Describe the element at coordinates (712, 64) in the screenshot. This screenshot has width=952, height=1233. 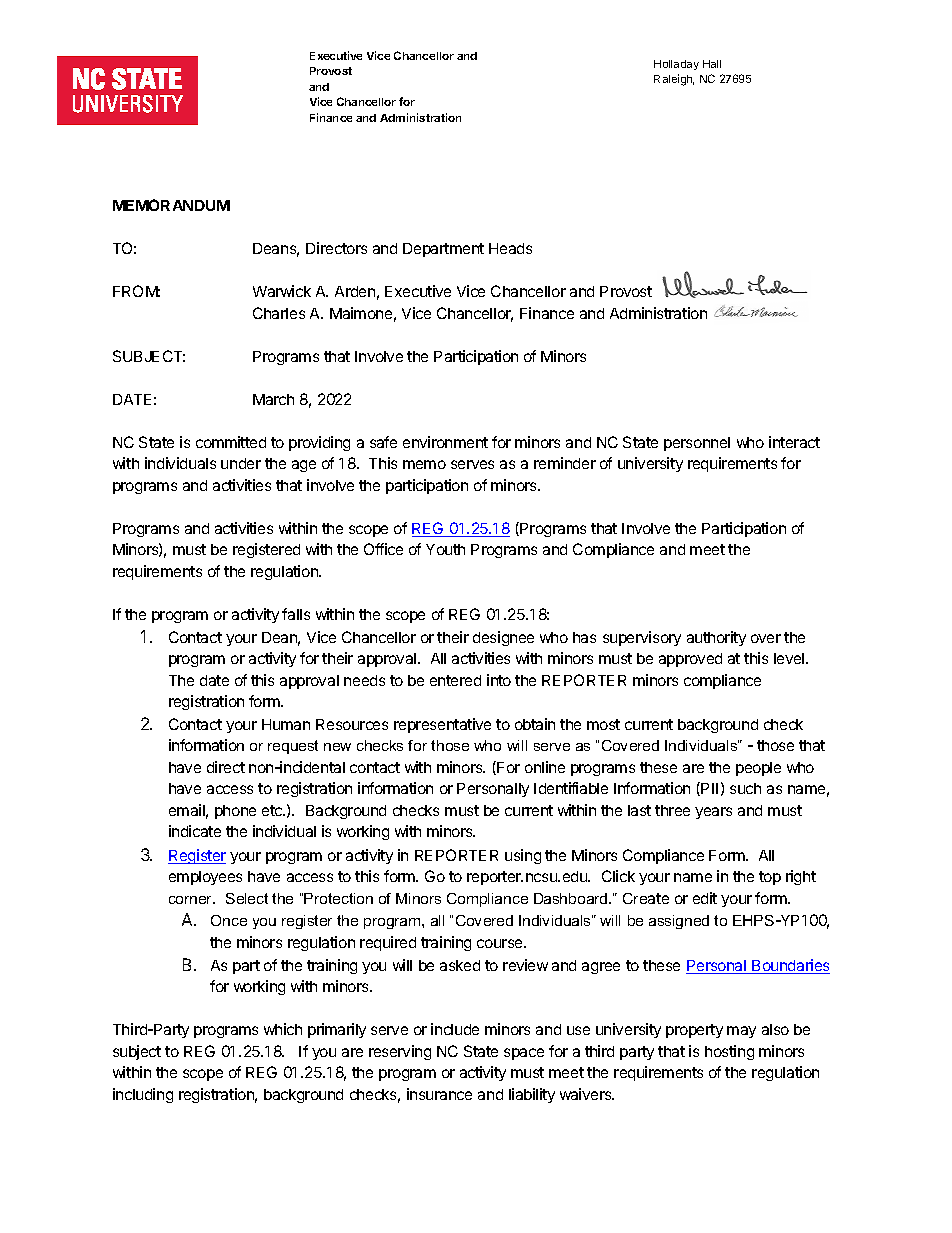
I see `Hall` at that location.
